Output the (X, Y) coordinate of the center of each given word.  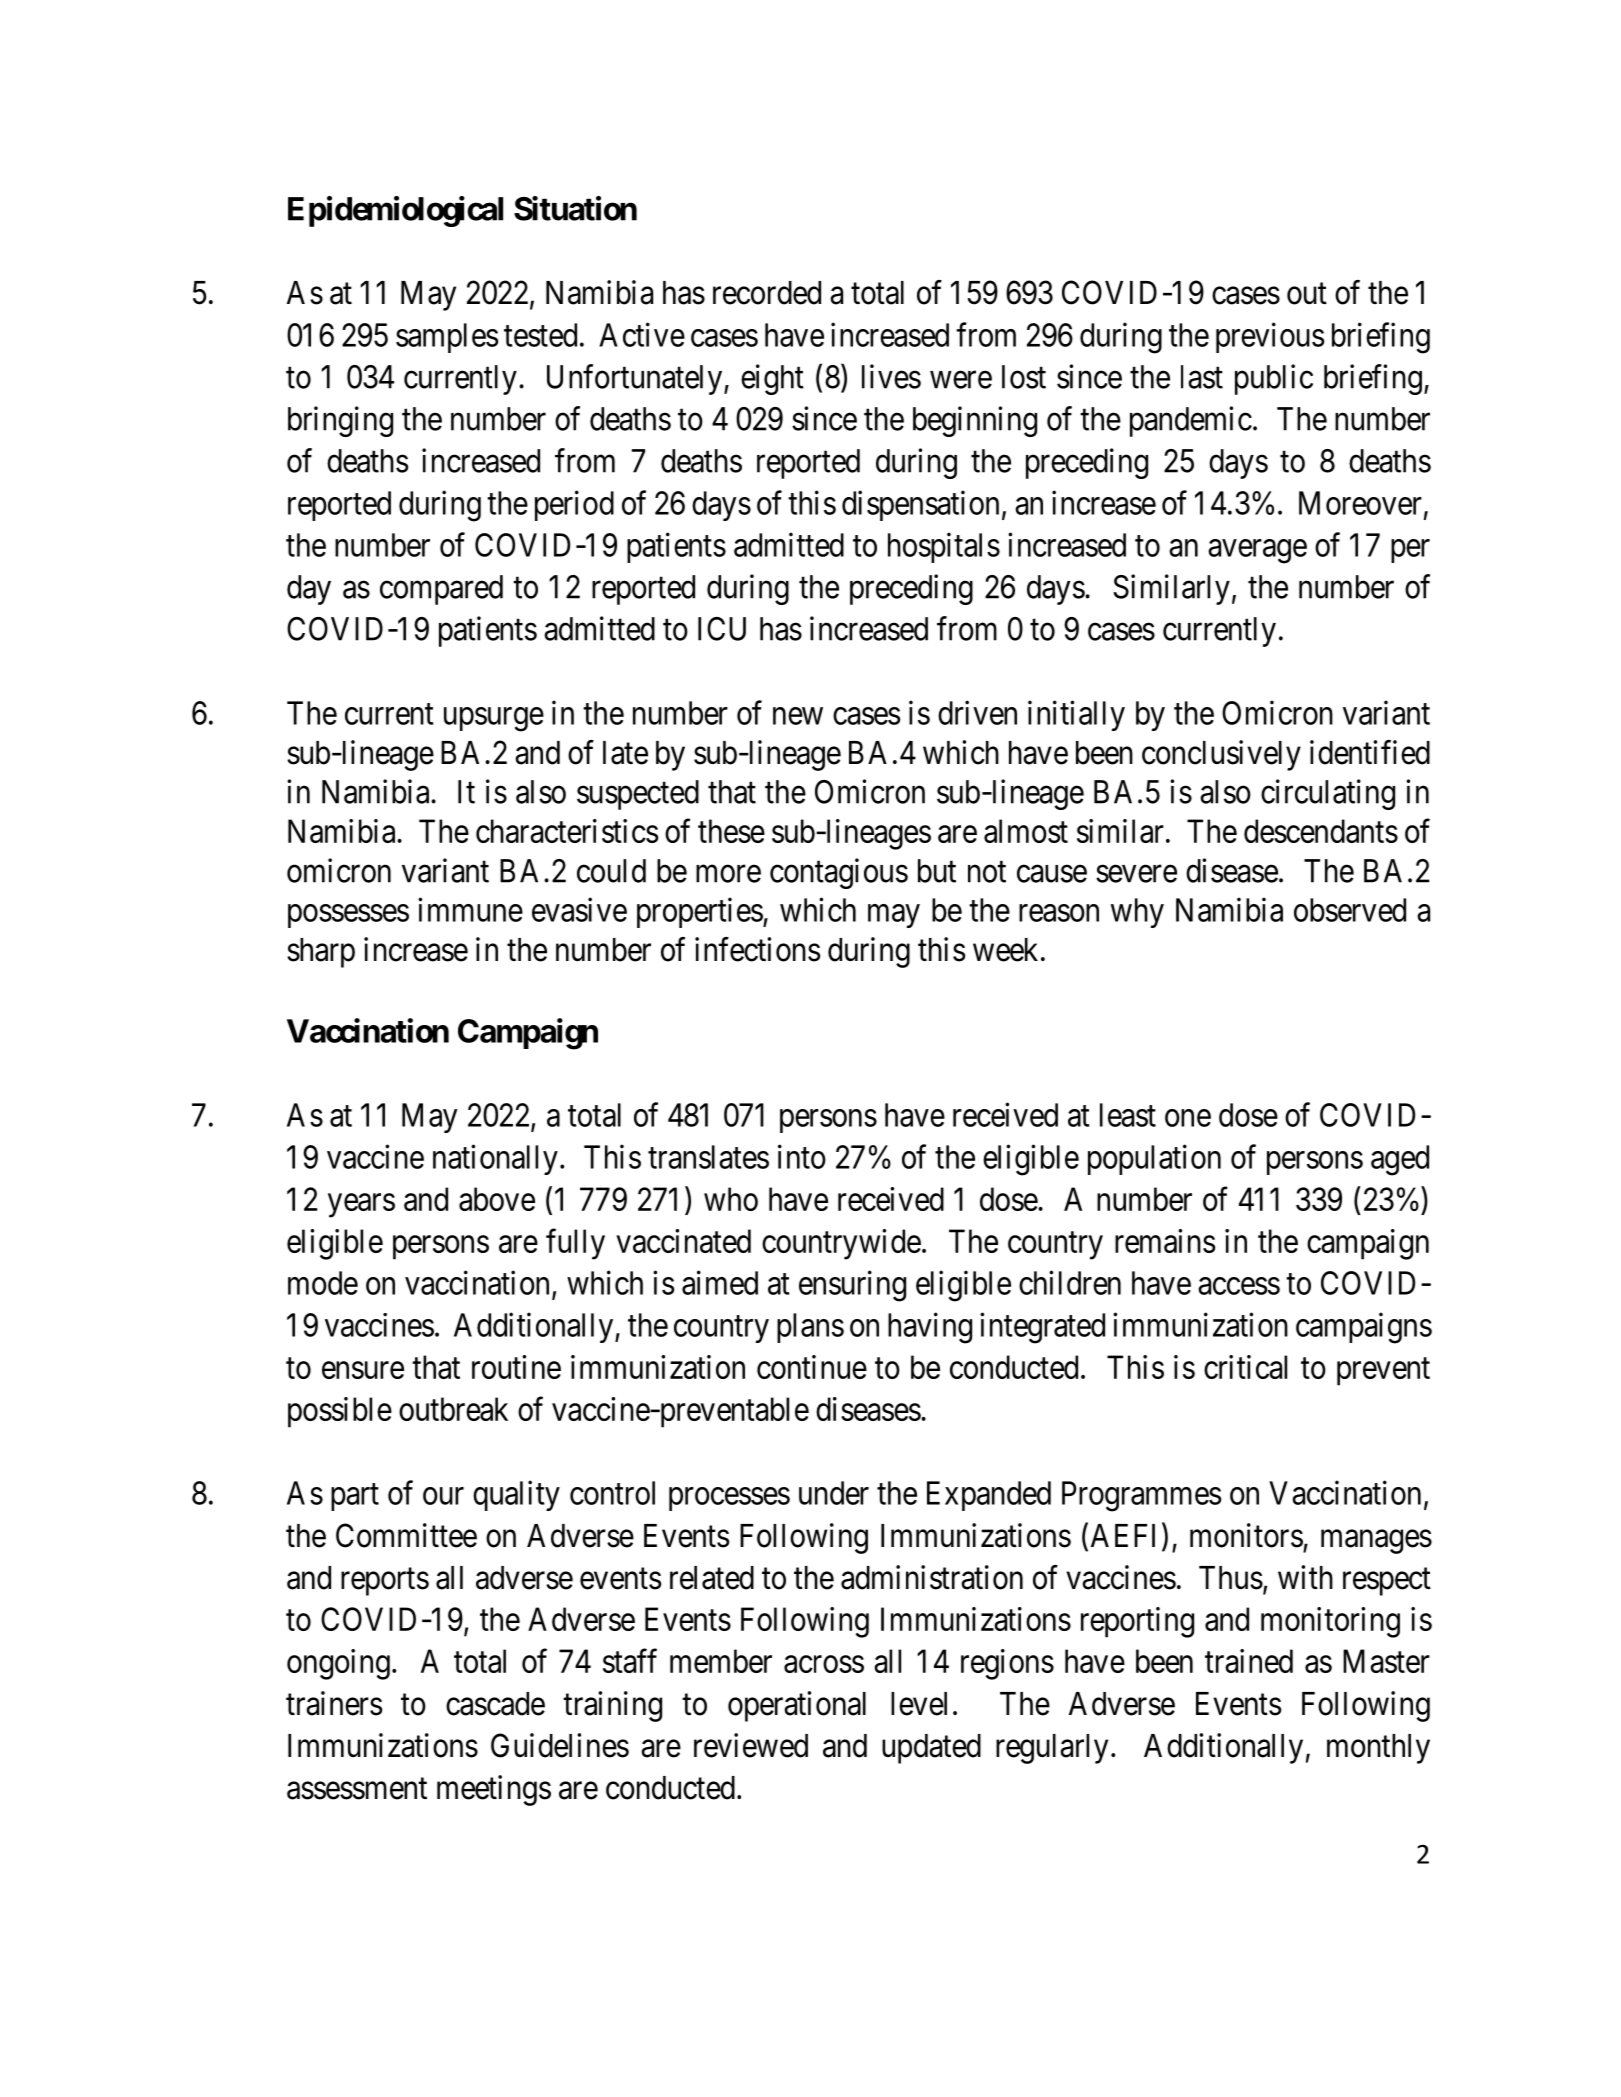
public (1274, 379)
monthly (1378, 1749)
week (1005, 950)
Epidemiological (395, 211)
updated (931, 1749)
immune (470, 909)
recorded (767, 293)
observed (1350, 910)
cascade (495, 1704)
